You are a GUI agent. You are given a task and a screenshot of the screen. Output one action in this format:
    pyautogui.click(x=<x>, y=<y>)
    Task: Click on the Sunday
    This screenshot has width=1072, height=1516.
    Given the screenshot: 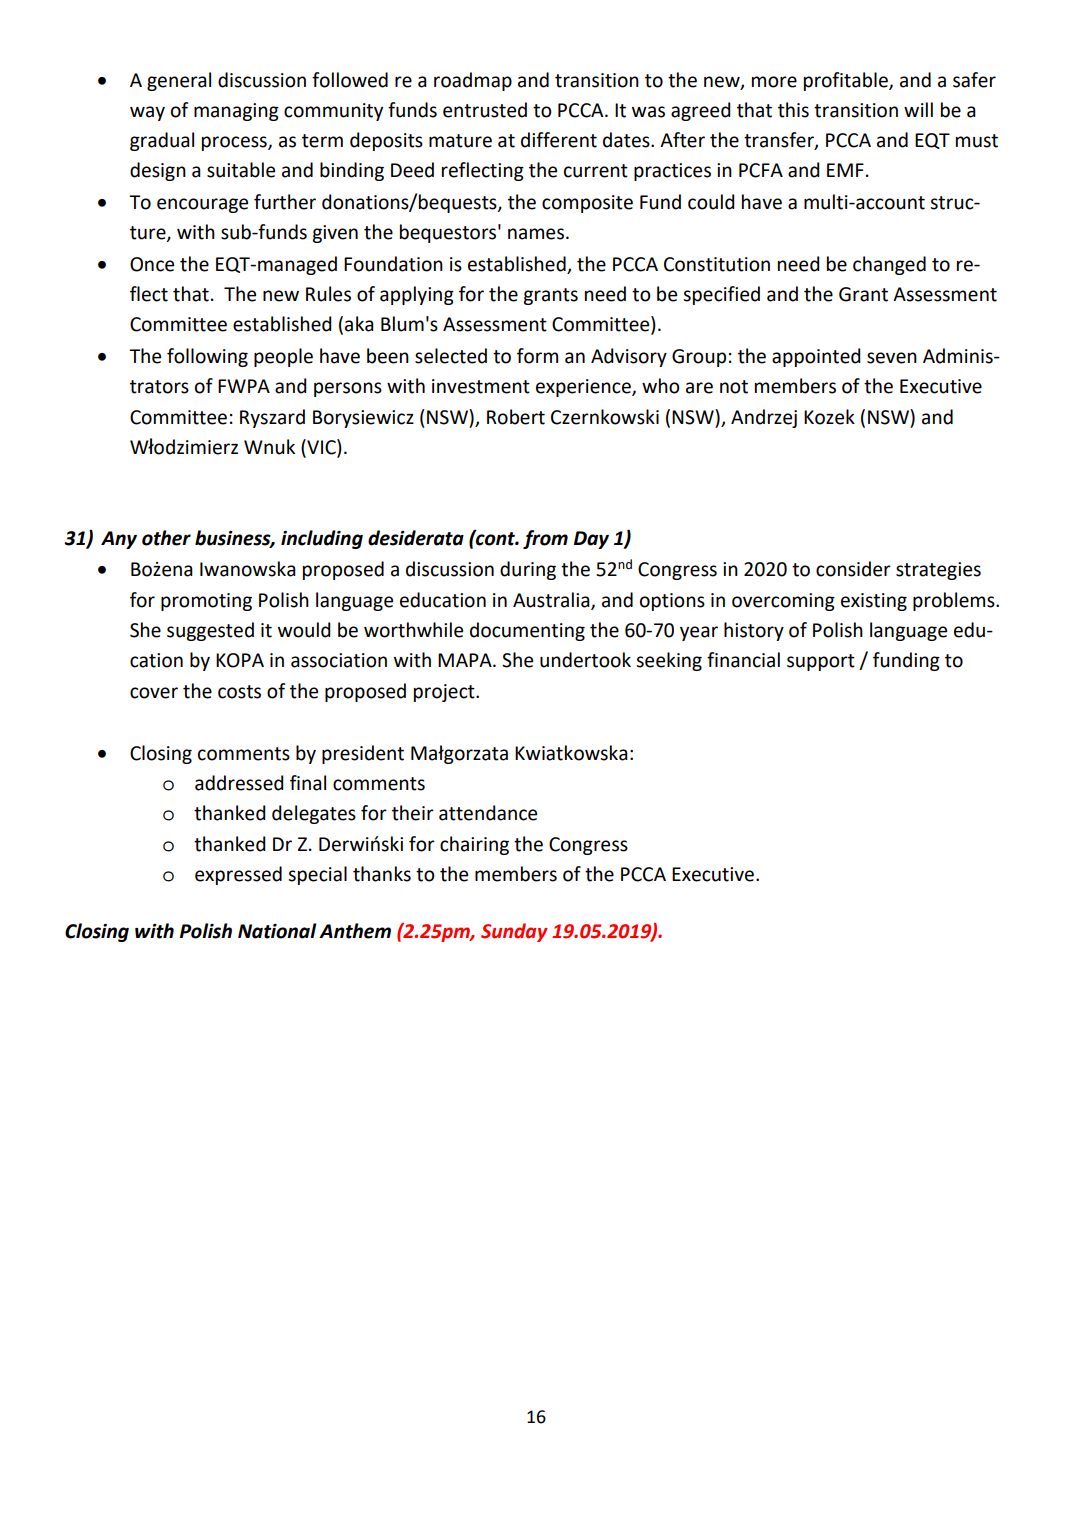 What is the action you would take?
    pyautogui.click(x=514, y=932)
